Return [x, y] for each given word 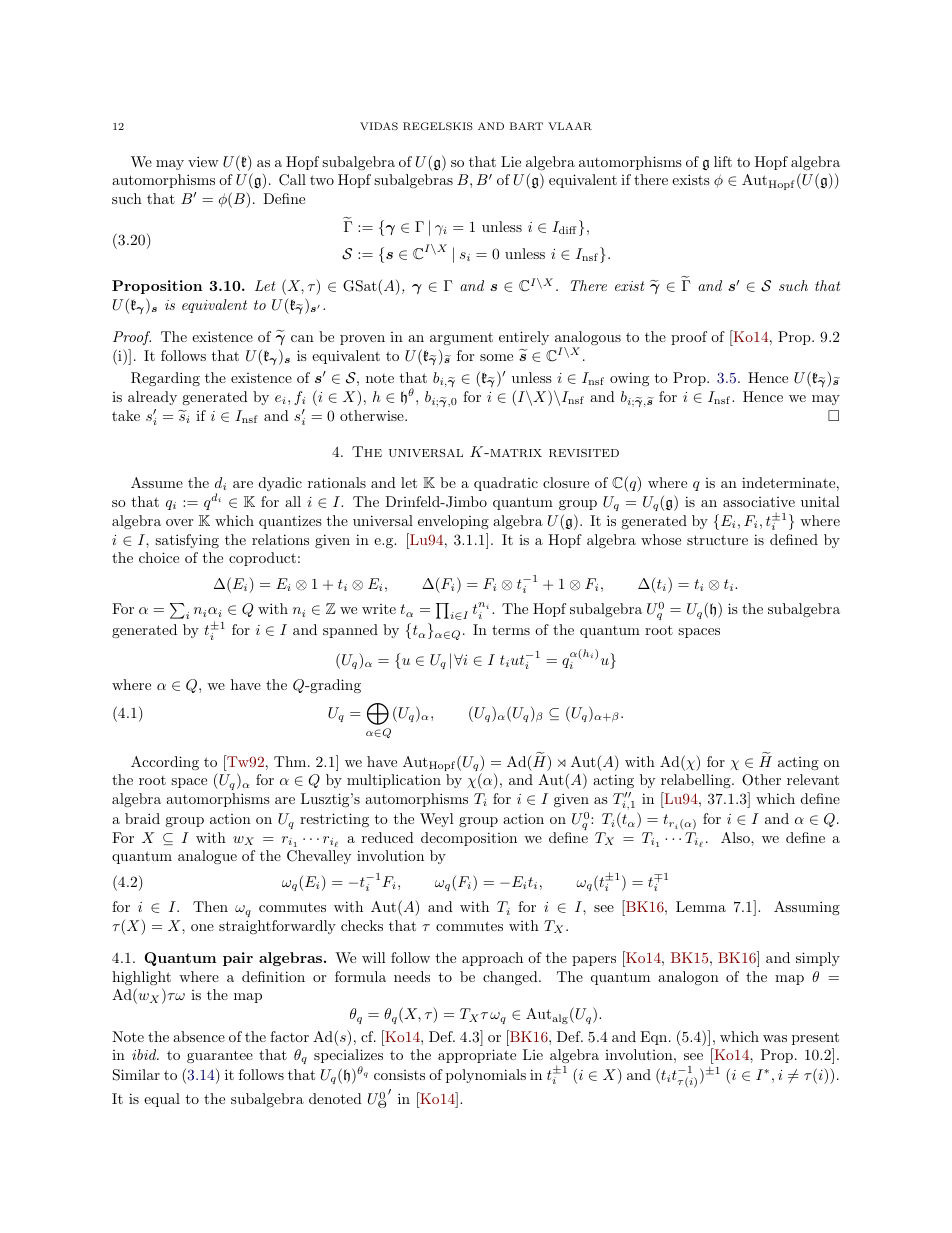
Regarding [165, 379]
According [165, 763]
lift [723, 161]
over [179, 522]
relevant [813, 779]
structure [717, 540]
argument [461, 338]
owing [629, 379]
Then [210, 906]
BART [526, 126]
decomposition [469, 839]
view [203, 161]
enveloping [453, 522]
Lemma [701, 906]
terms [511, 630]
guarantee [220, 1056]
